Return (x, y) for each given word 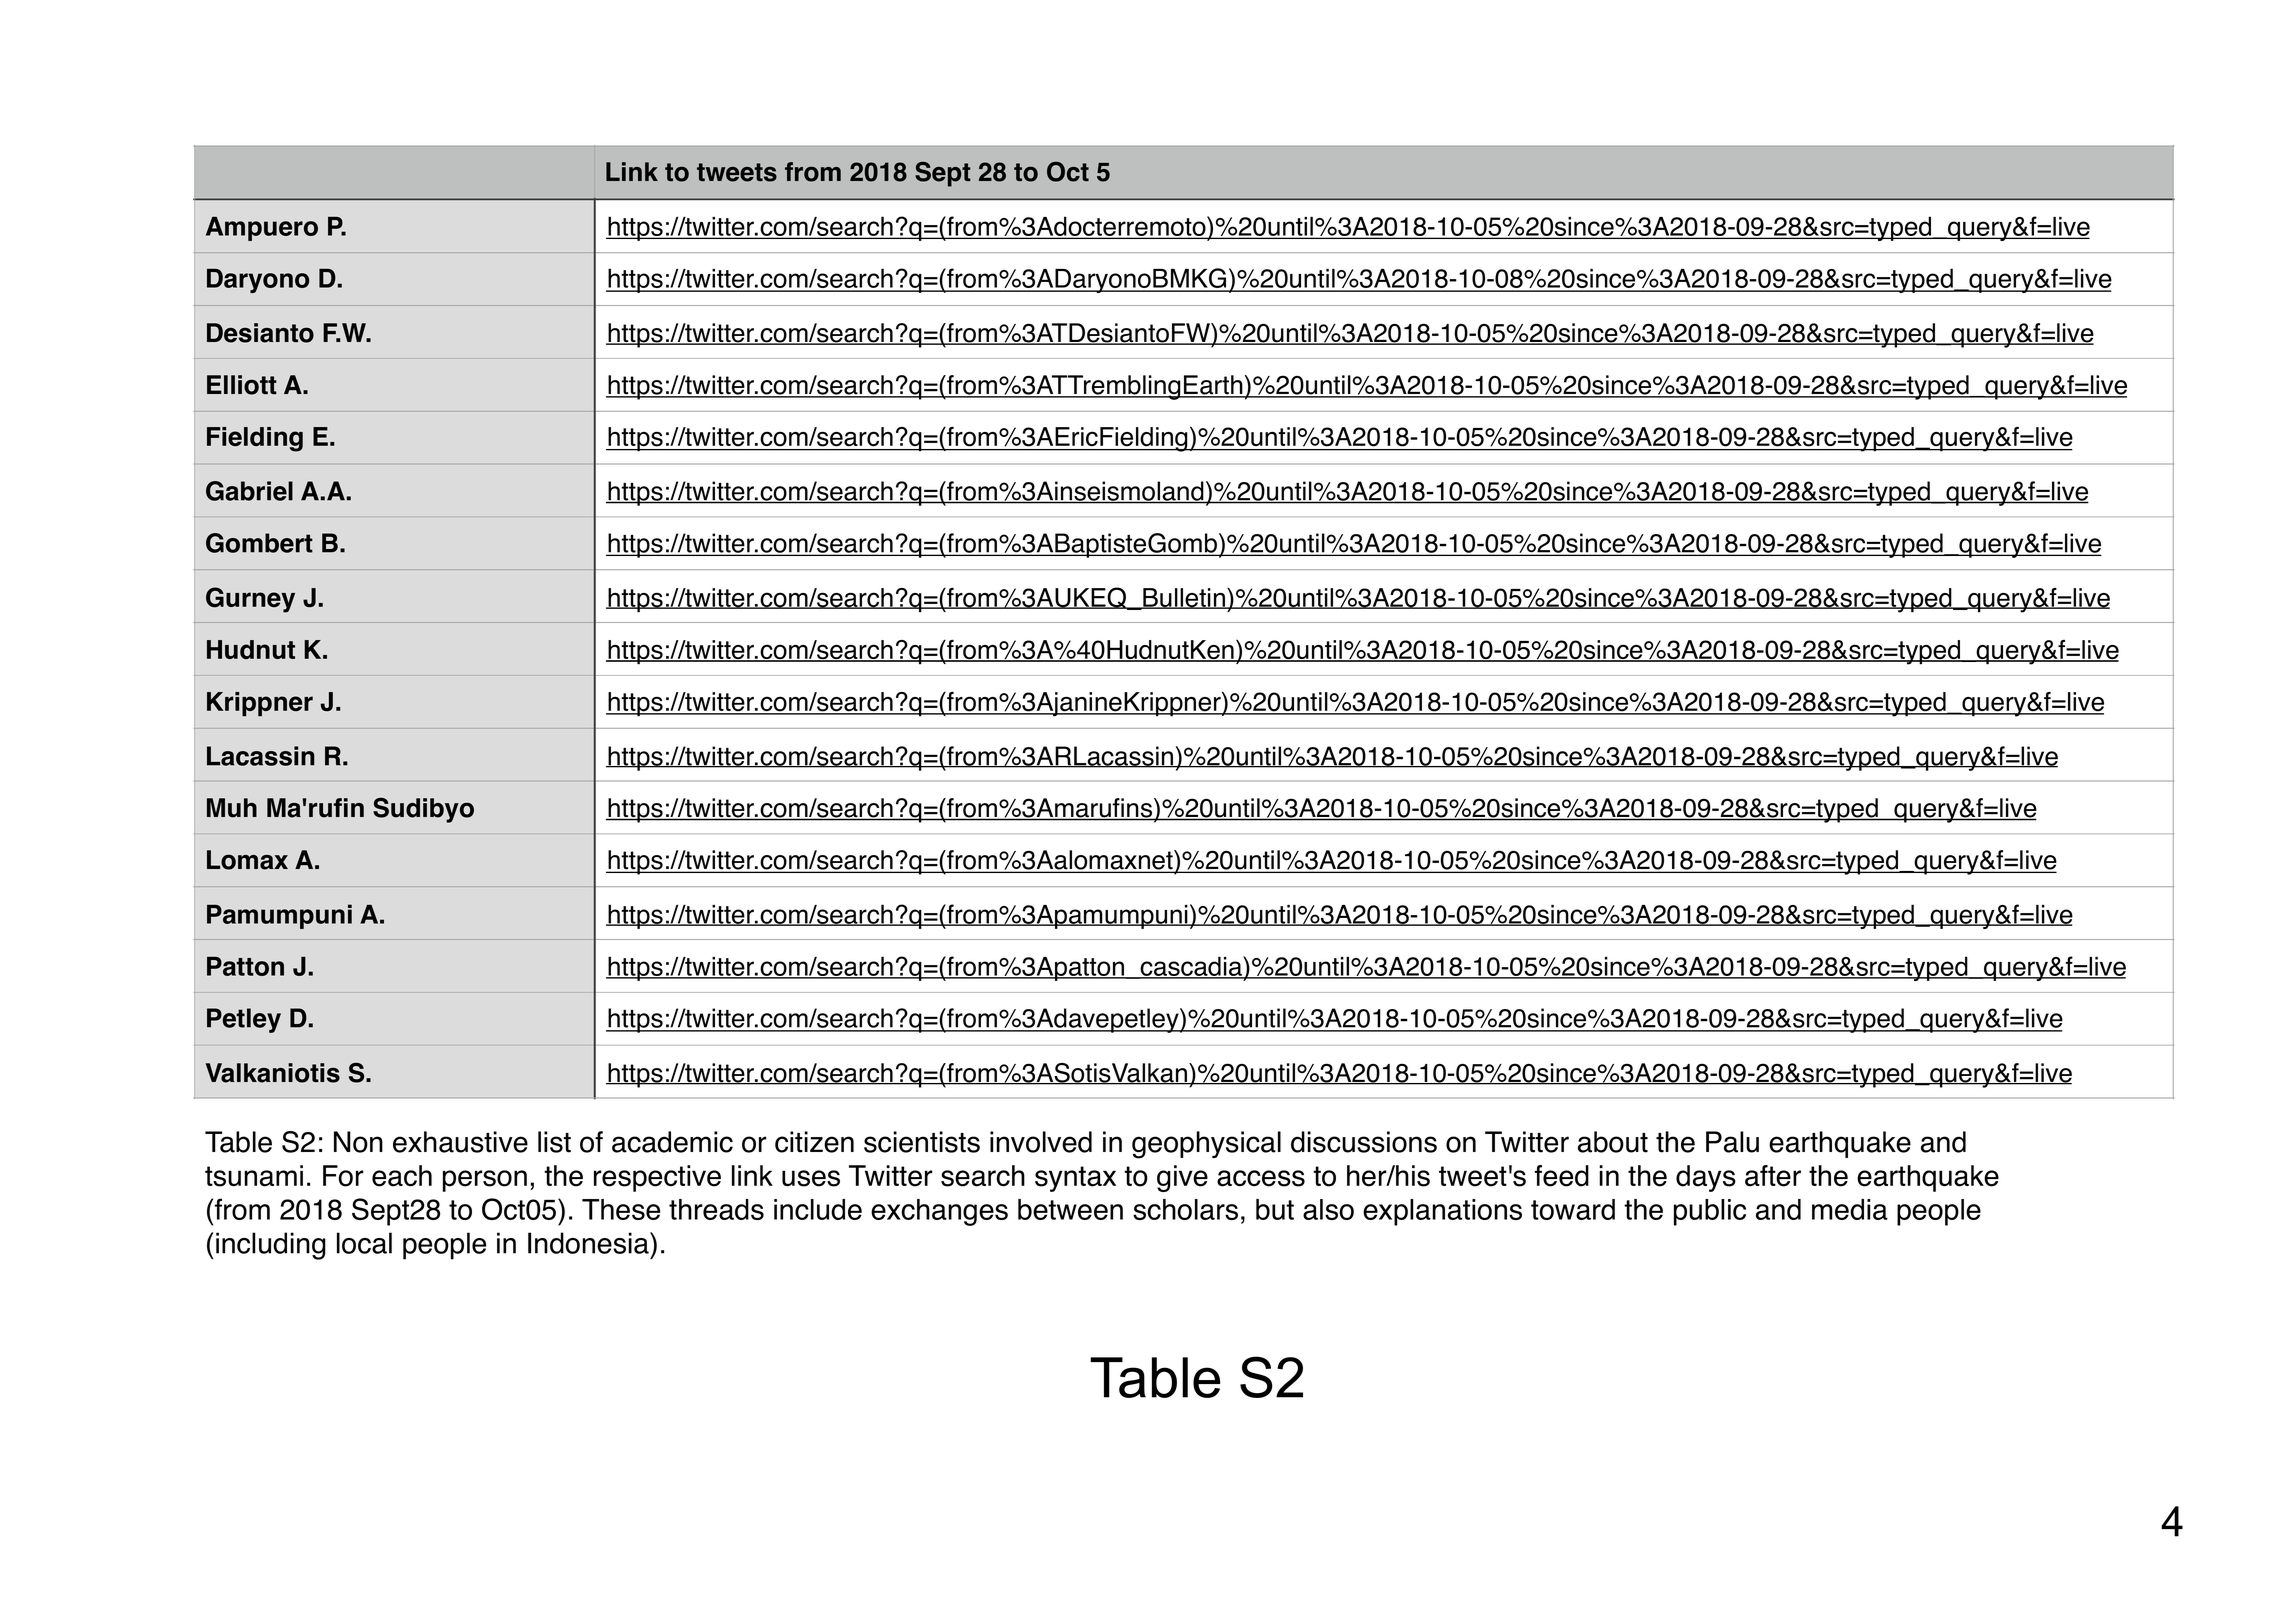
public (1710, 1212)
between (1070, 1209)
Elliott (242, 385)
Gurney (250, 600)
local (364, 1243)
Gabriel (249, 491)
